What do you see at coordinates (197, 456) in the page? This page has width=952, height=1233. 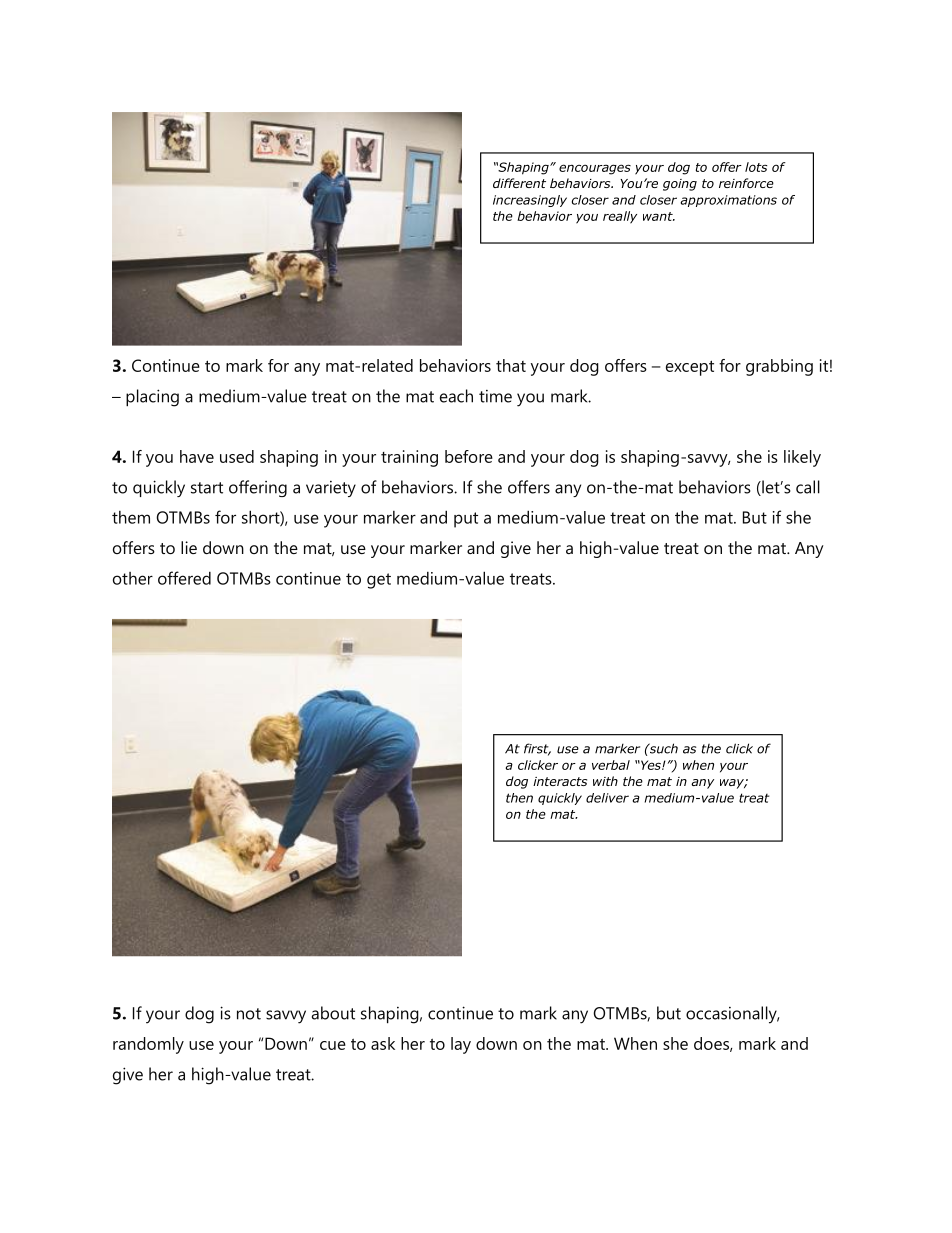 I see `have` at bounding box center [197, 456].
